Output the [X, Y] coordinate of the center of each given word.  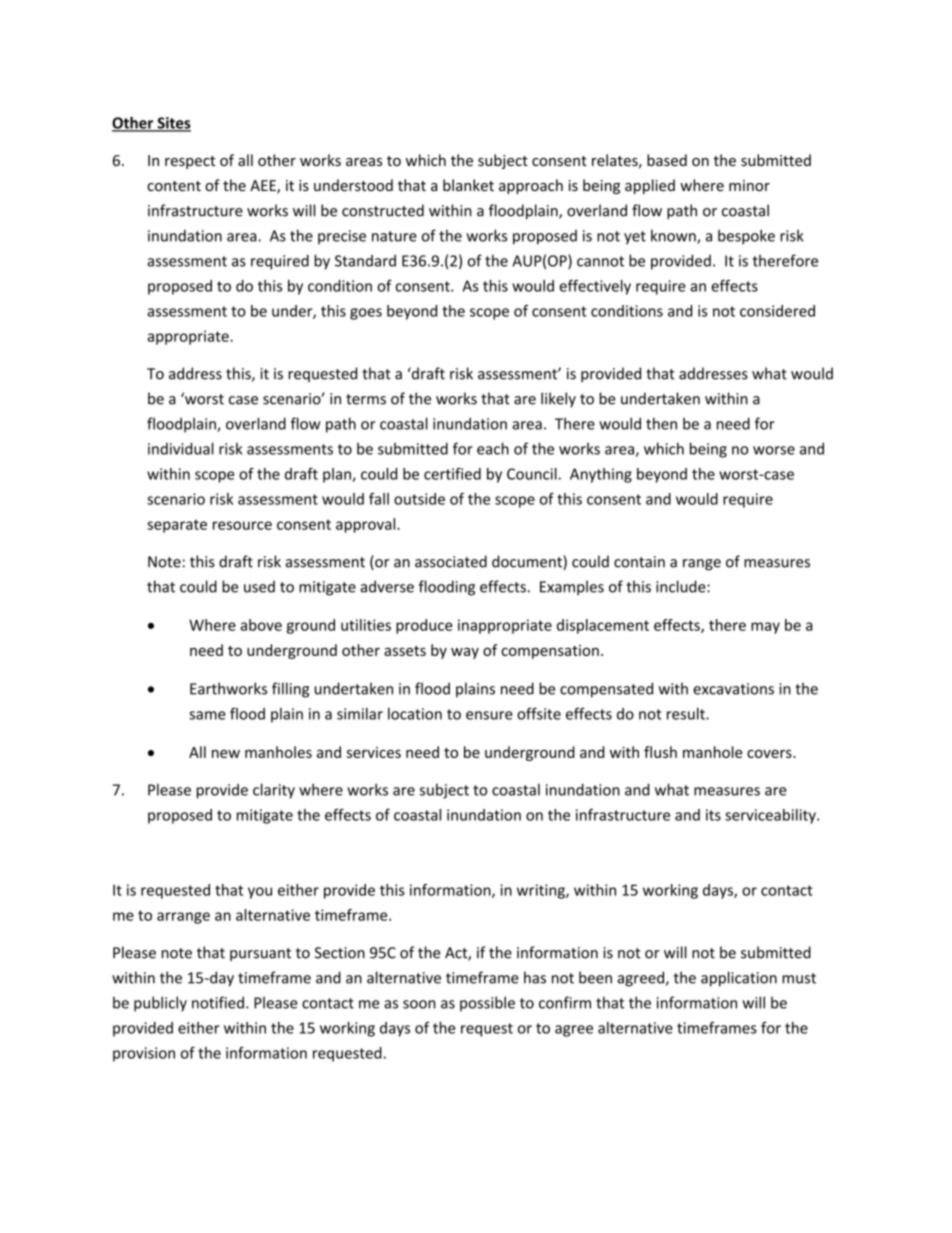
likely [558, 400]
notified [218, 1002]
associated [451, 561]
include [682, 586]
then [661, 423]
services [374, 752]
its [713, 815]
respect [190, 162]
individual [181, 448]
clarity [274, 791]
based [667, 160]
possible [487, 1004]
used [259, 586]
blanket [468, 185]
